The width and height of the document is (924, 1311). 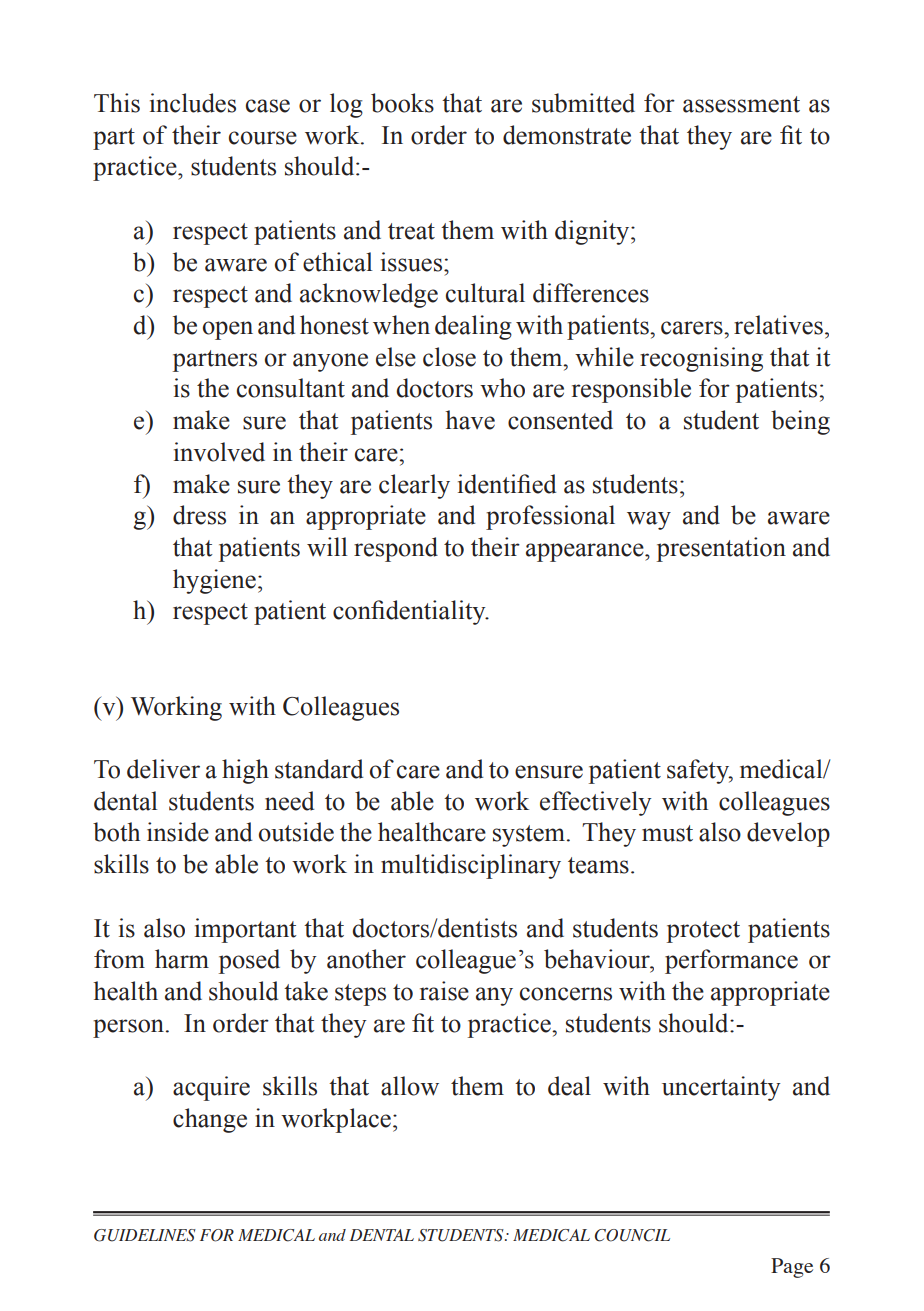 What do you see at coordinates (632, 1235) in the document?
I see `Council` at bounding box center [632, 1235].
